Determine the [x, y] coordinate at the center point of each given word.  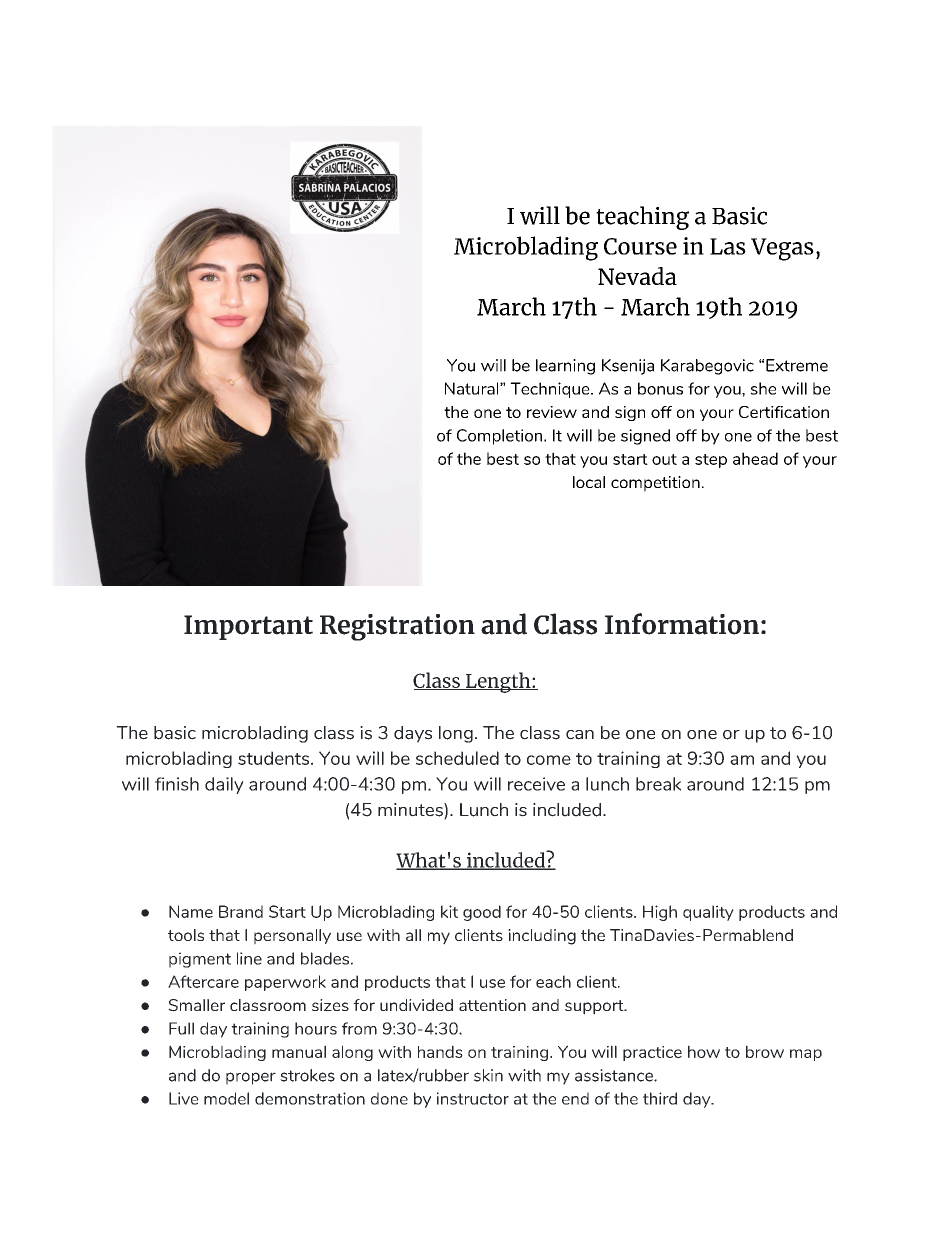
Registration [397, 627]
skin [488, 1075]
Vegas [782, 249]
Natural [473, 388]
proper [251, 1078]
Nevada [637, 276]
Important [248, 627]
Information [682, 624]
